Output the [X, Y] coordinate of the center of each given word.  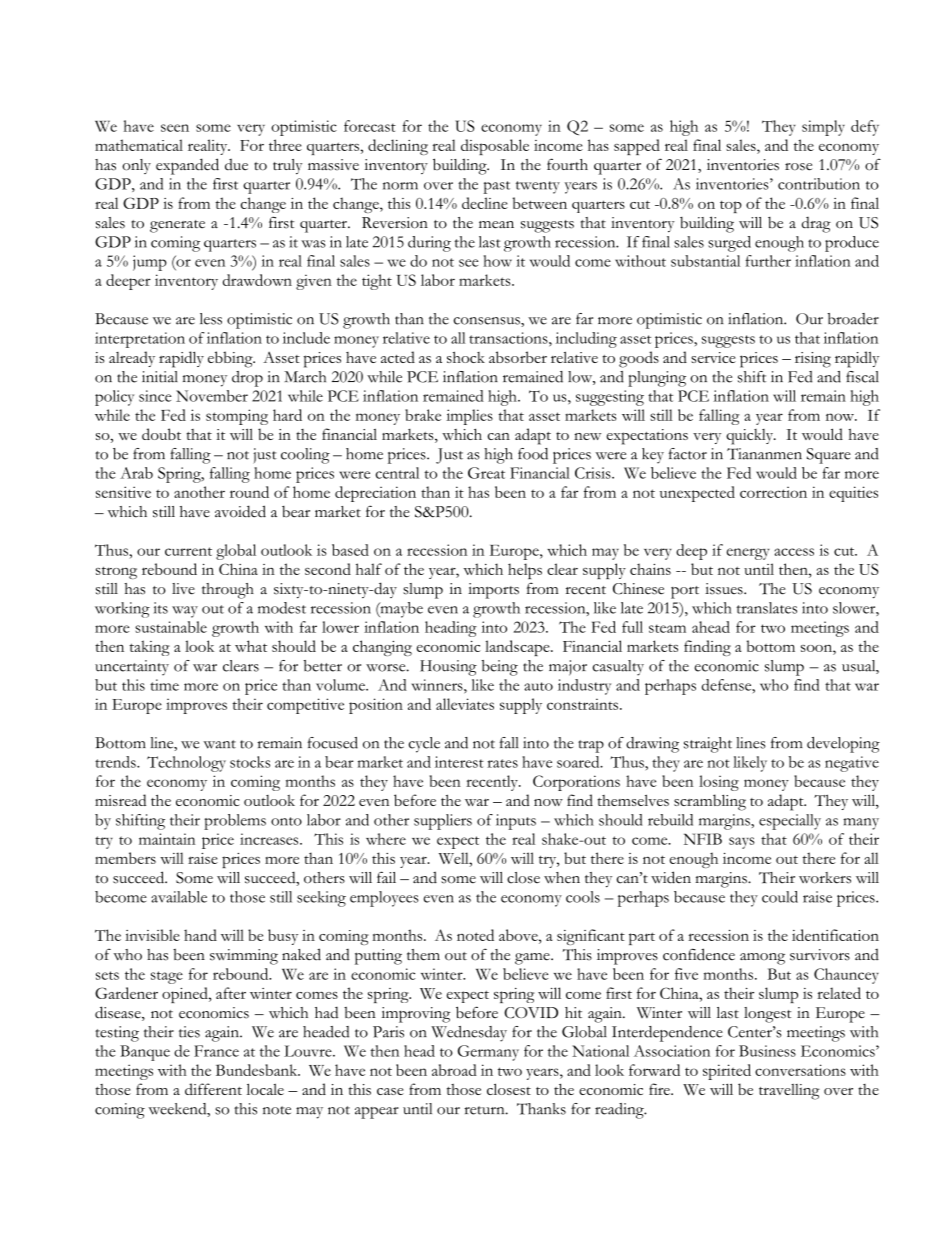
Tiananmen [764, 454]
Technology [186, 764]
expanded [187, 166]
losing [719, 783]
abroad [454, 1070]
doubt [161, 434]
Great [486, 473]
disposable [495, 147]
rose [798, 167]
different [213, 1089]
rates [502, 763]
